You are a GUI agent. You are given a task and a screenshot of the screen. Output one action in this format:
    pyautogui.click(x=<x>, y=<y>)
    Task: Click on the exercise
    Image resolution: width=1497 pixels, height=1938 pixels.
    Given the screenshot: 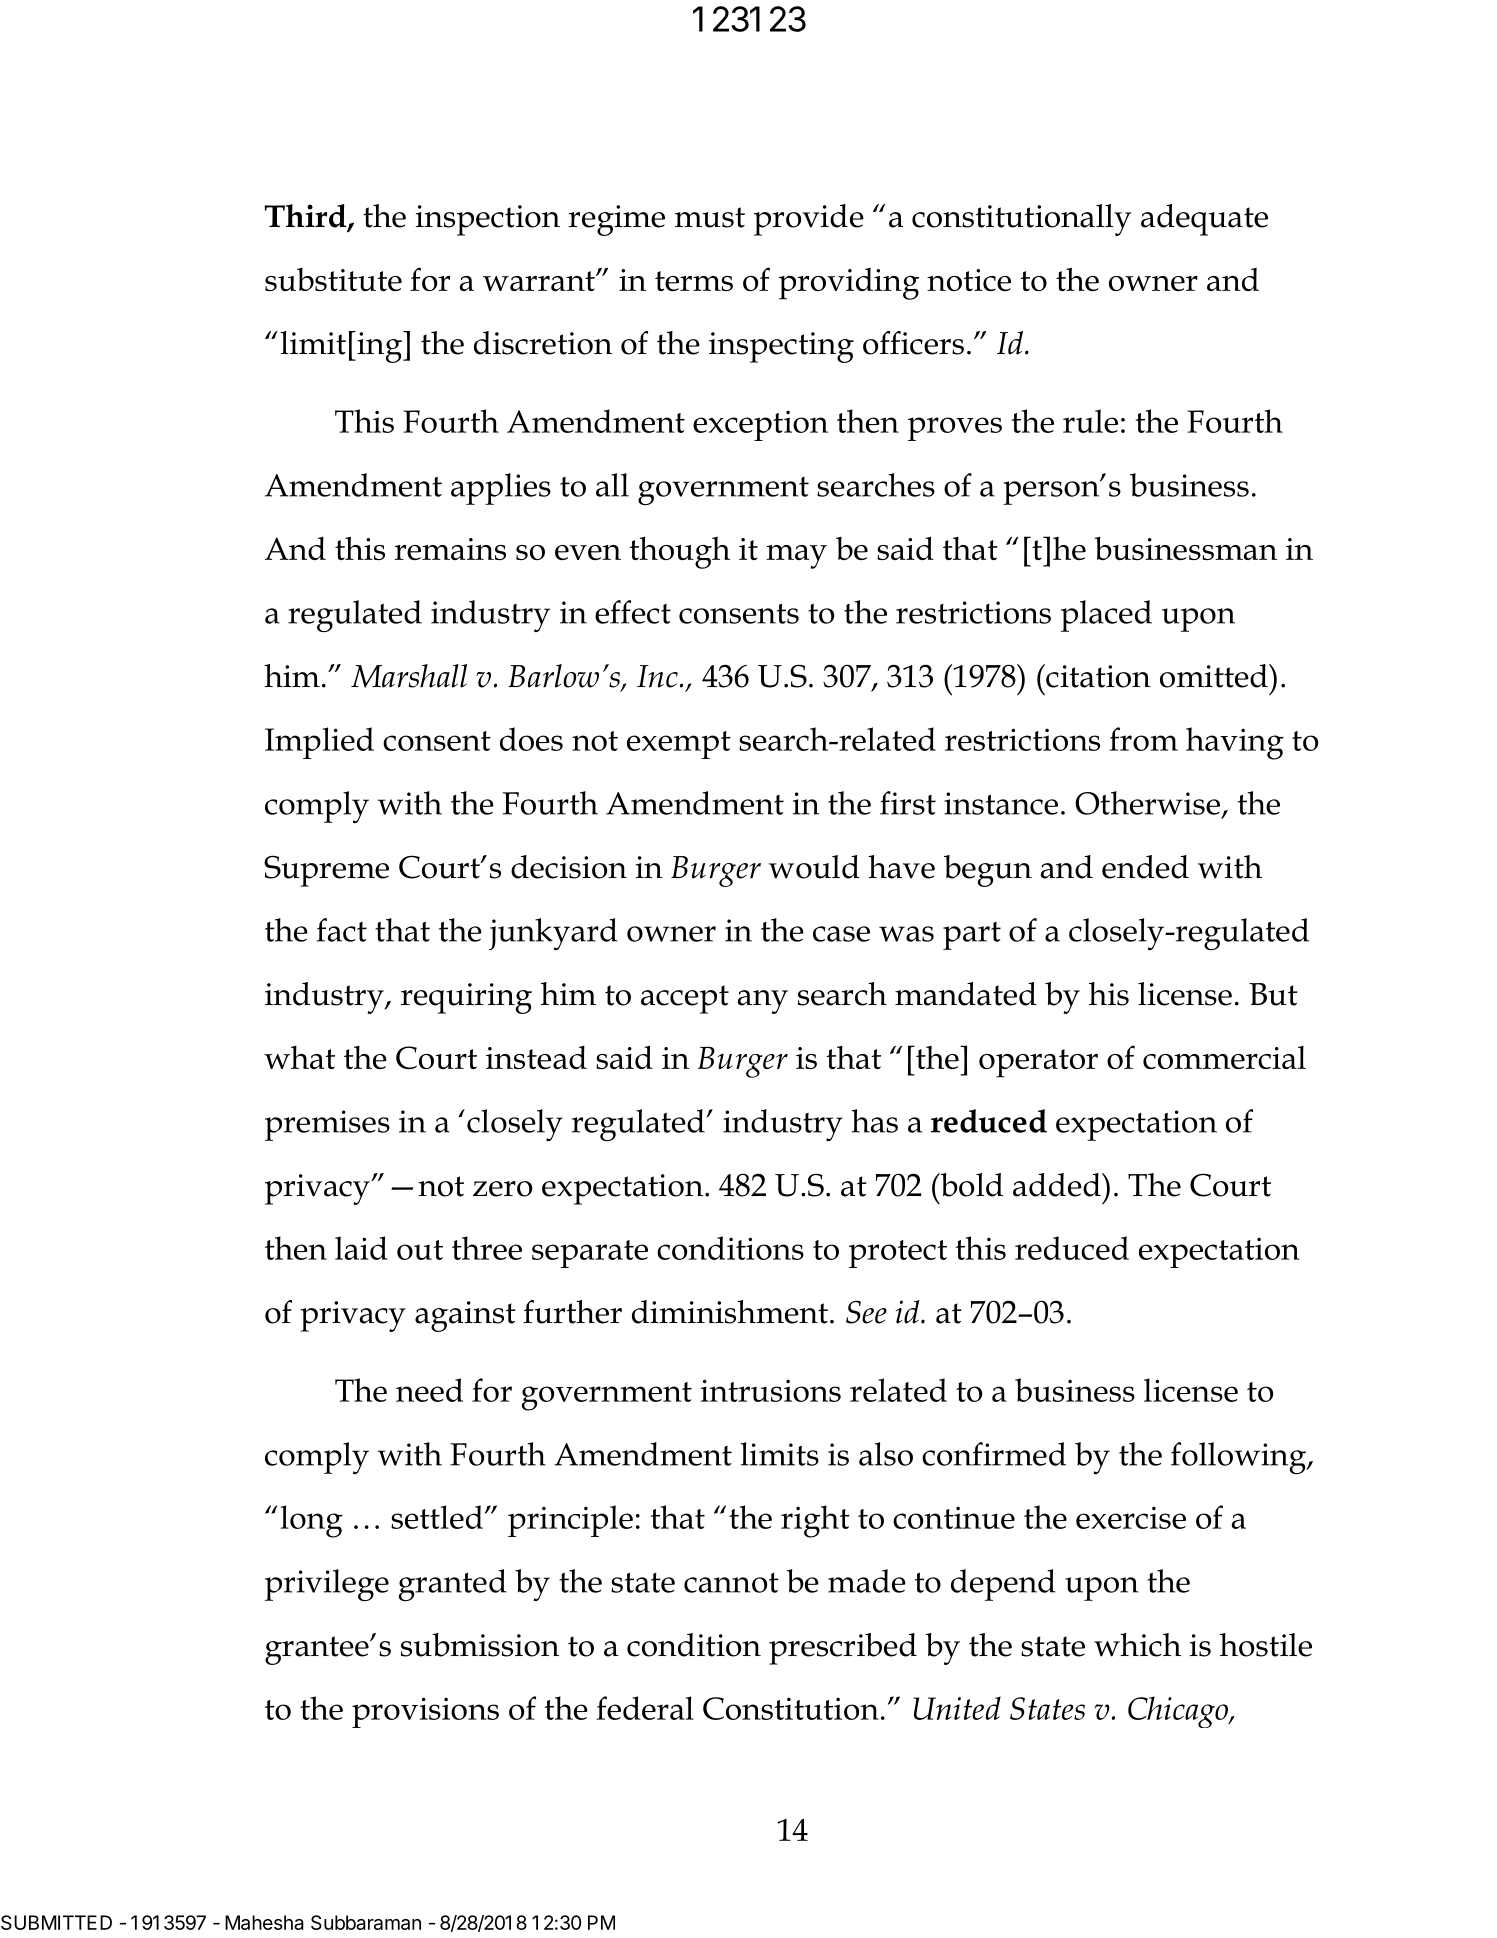 What is the action you would take?
    pyautogui.click(x=1131, y=1517)
